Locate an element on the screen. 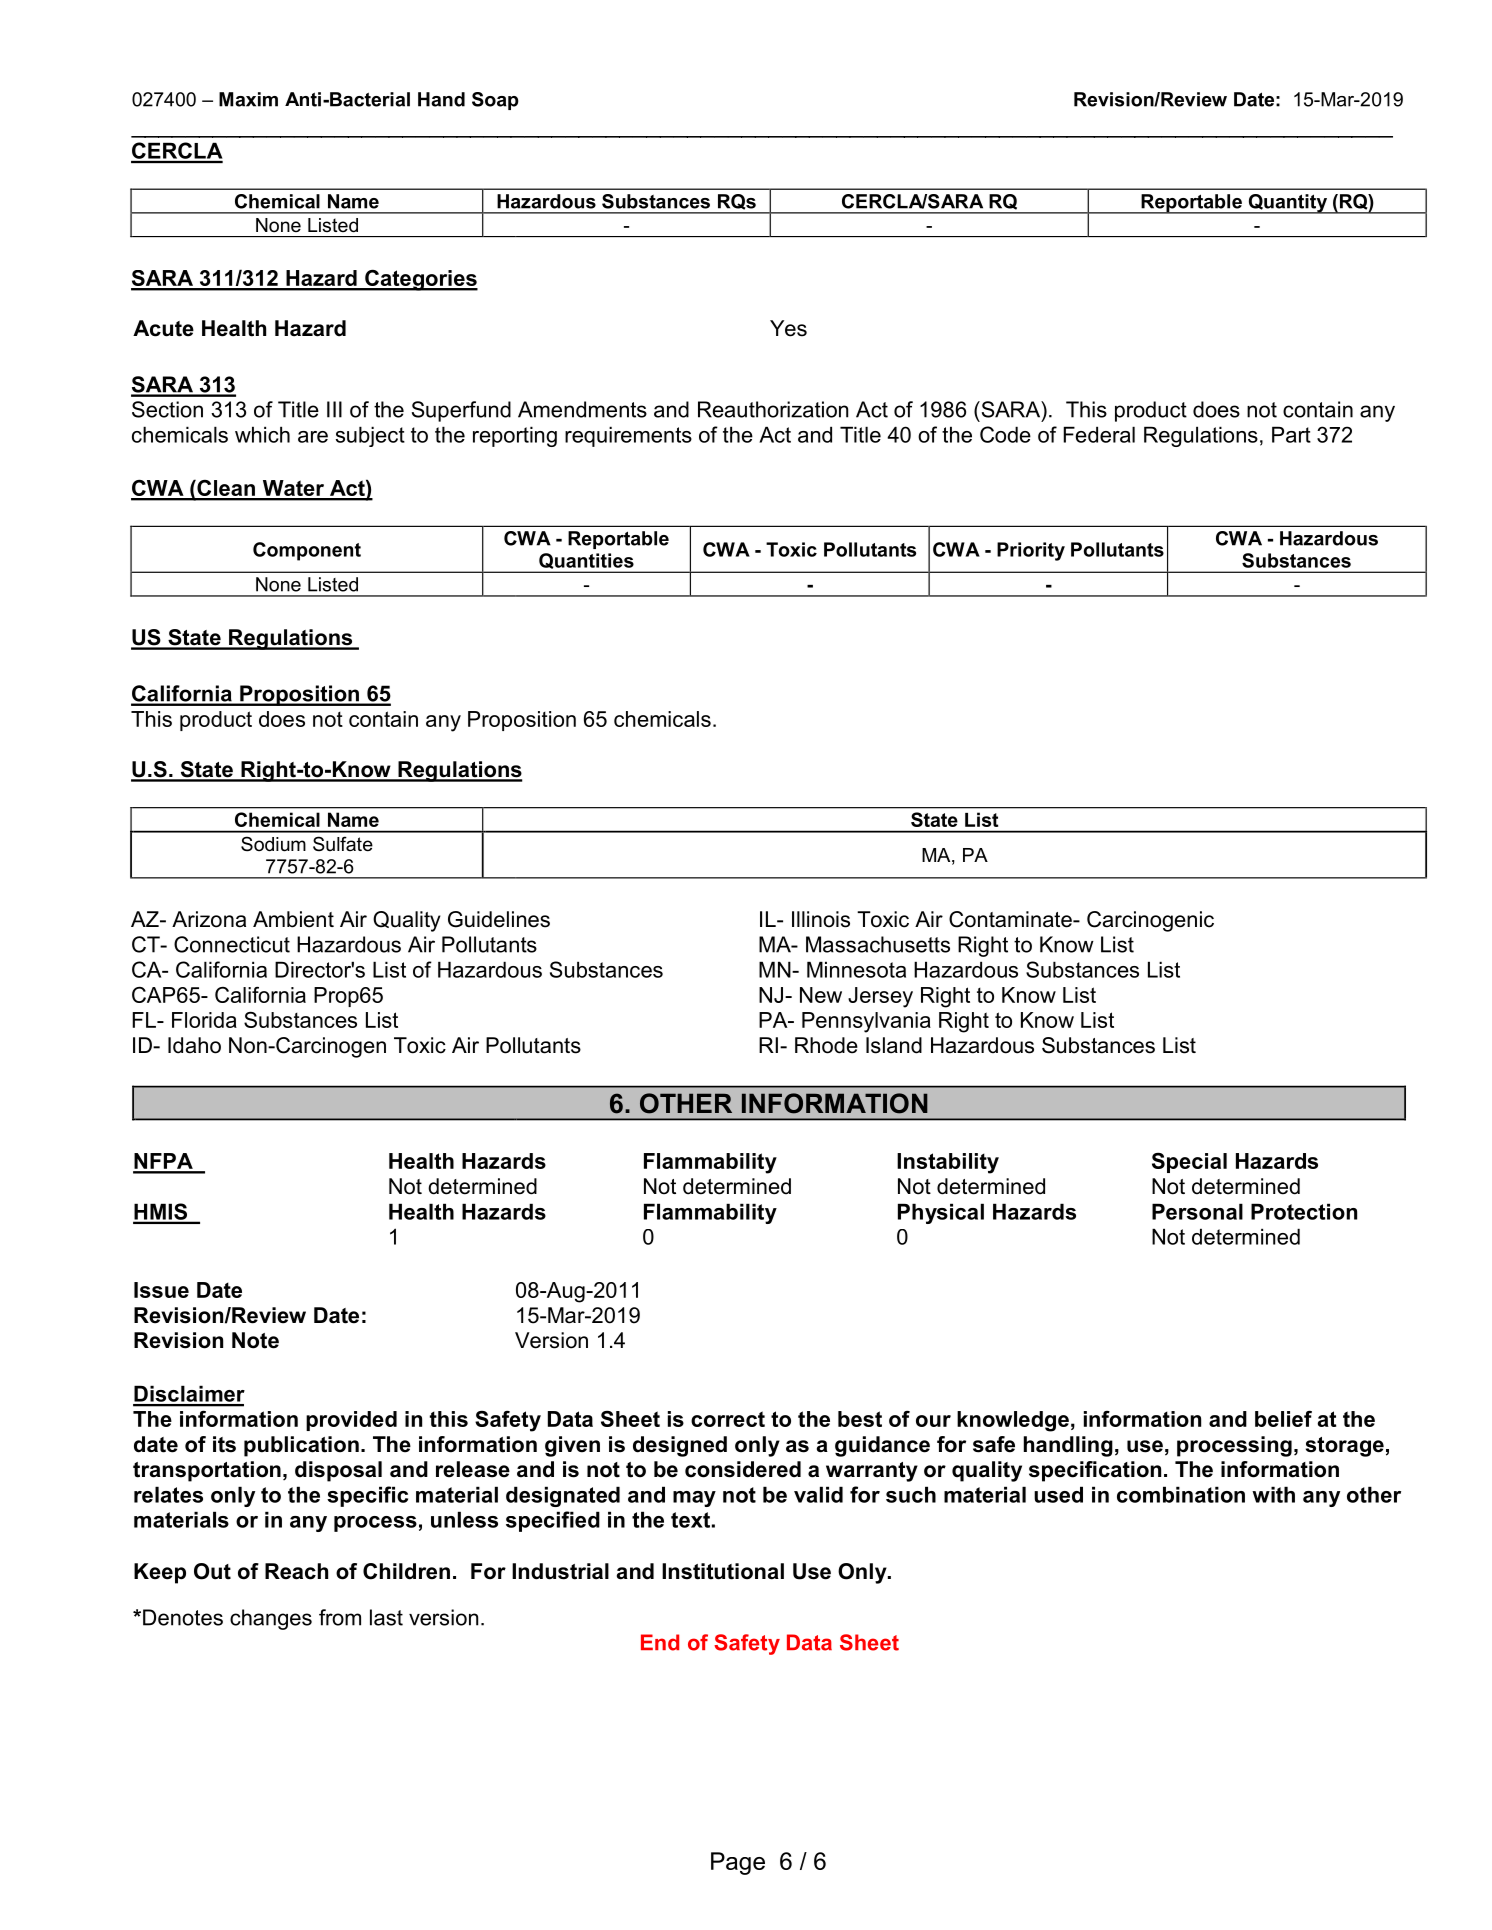 Image resolution: width=1492 pixels, height=1930 pixels. Page is located at coordinates (738, 1863).
